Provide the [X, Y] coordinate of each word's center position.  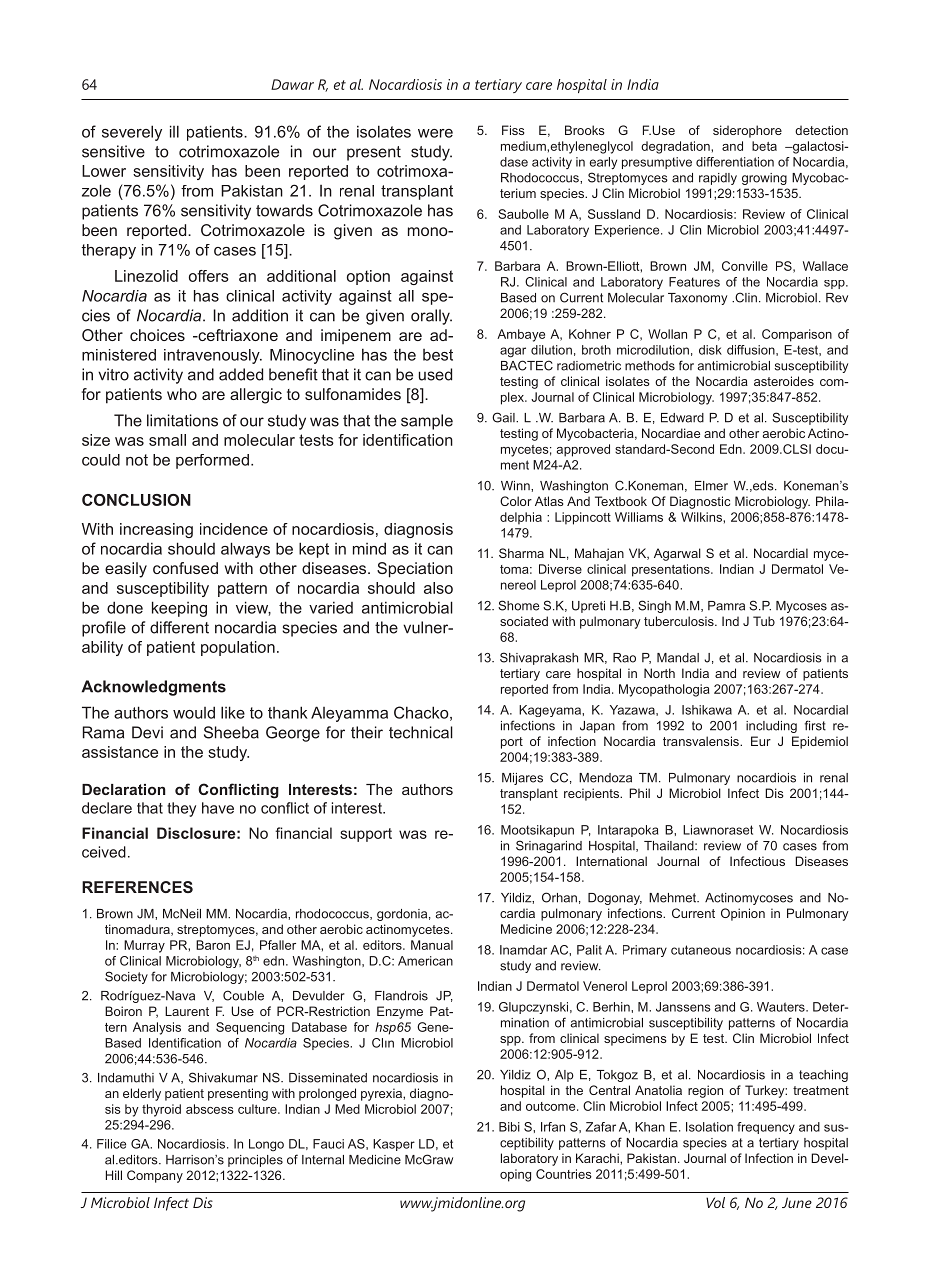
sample [427, 422]
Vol [715, 1202]
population [238, 648]
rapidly [718, 179]
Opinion [743, 914]
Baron [213, 945]
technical [421, 732]
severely [132, 133]
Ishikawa [707, 710]
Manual [432, 945]
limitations [182, 420]
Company [155, 1176]
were [435, 133]
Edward [682, 418]
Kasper [394, 1145]
